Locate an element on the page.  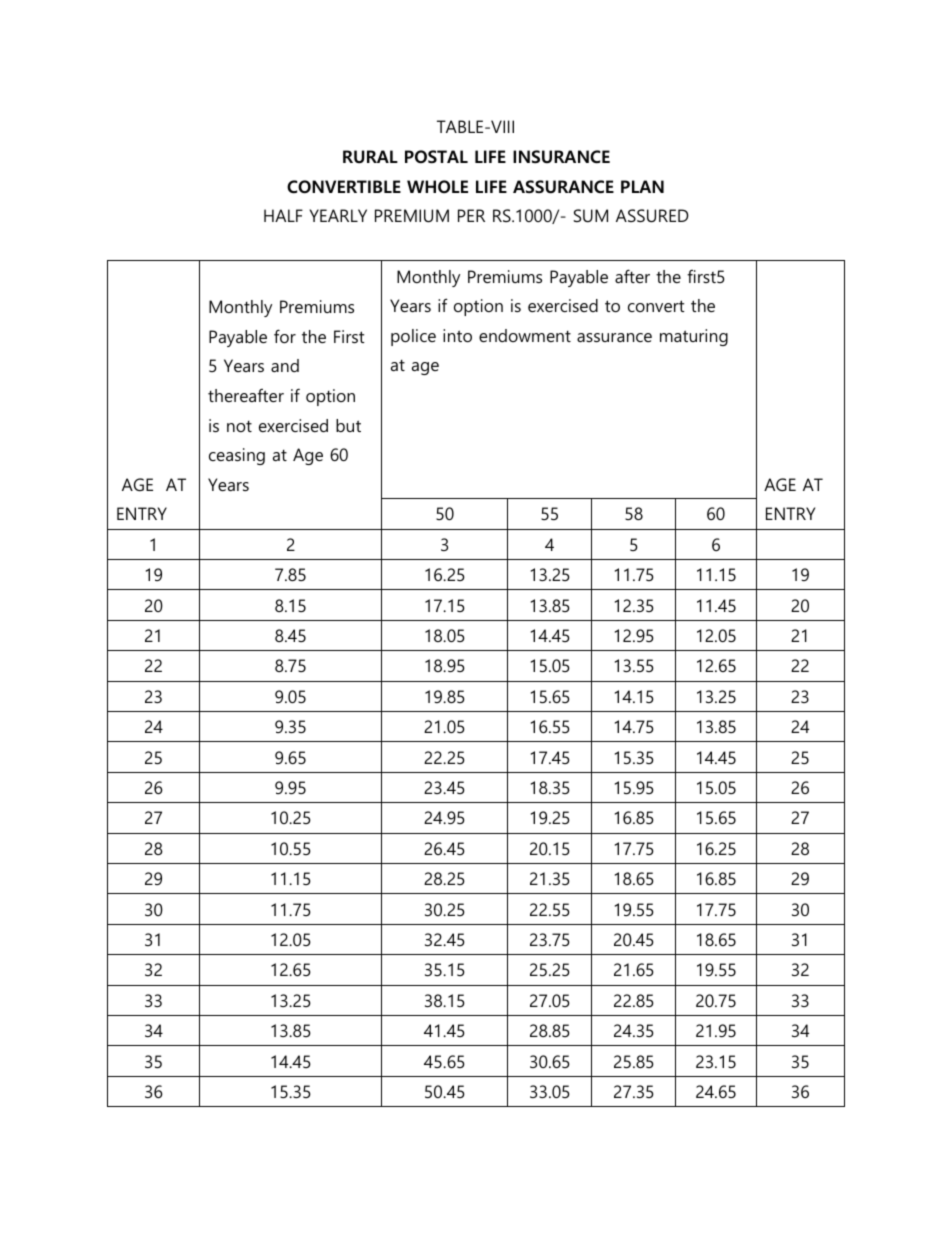
into is located at coordinates (457, 335).
